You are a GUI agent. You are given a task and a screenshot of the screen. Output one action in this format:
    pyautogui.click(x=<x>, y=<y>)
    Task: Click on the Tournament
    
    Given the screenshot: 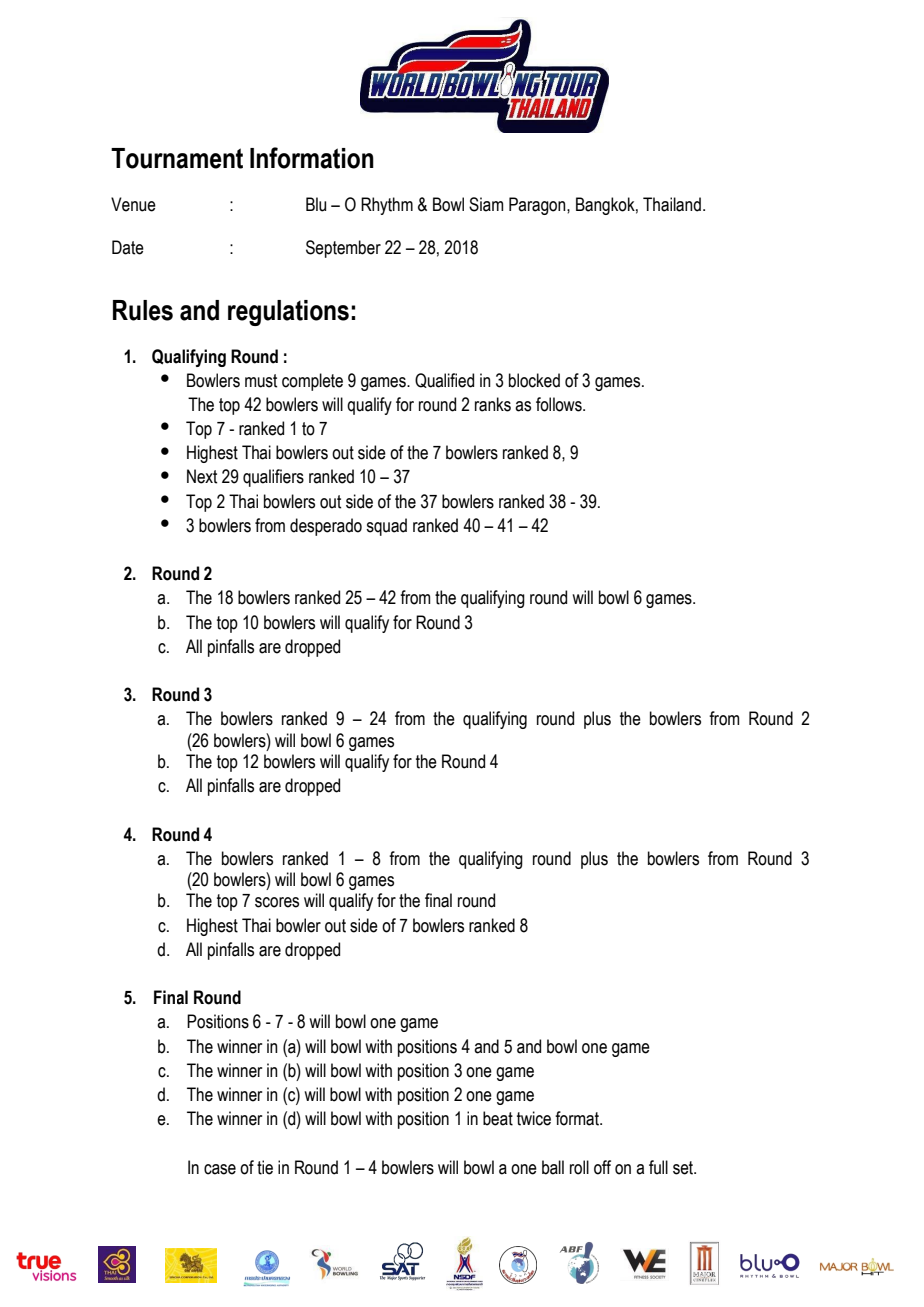 What is the action you would take?
    pyautogui.click(x=177, y=158)
